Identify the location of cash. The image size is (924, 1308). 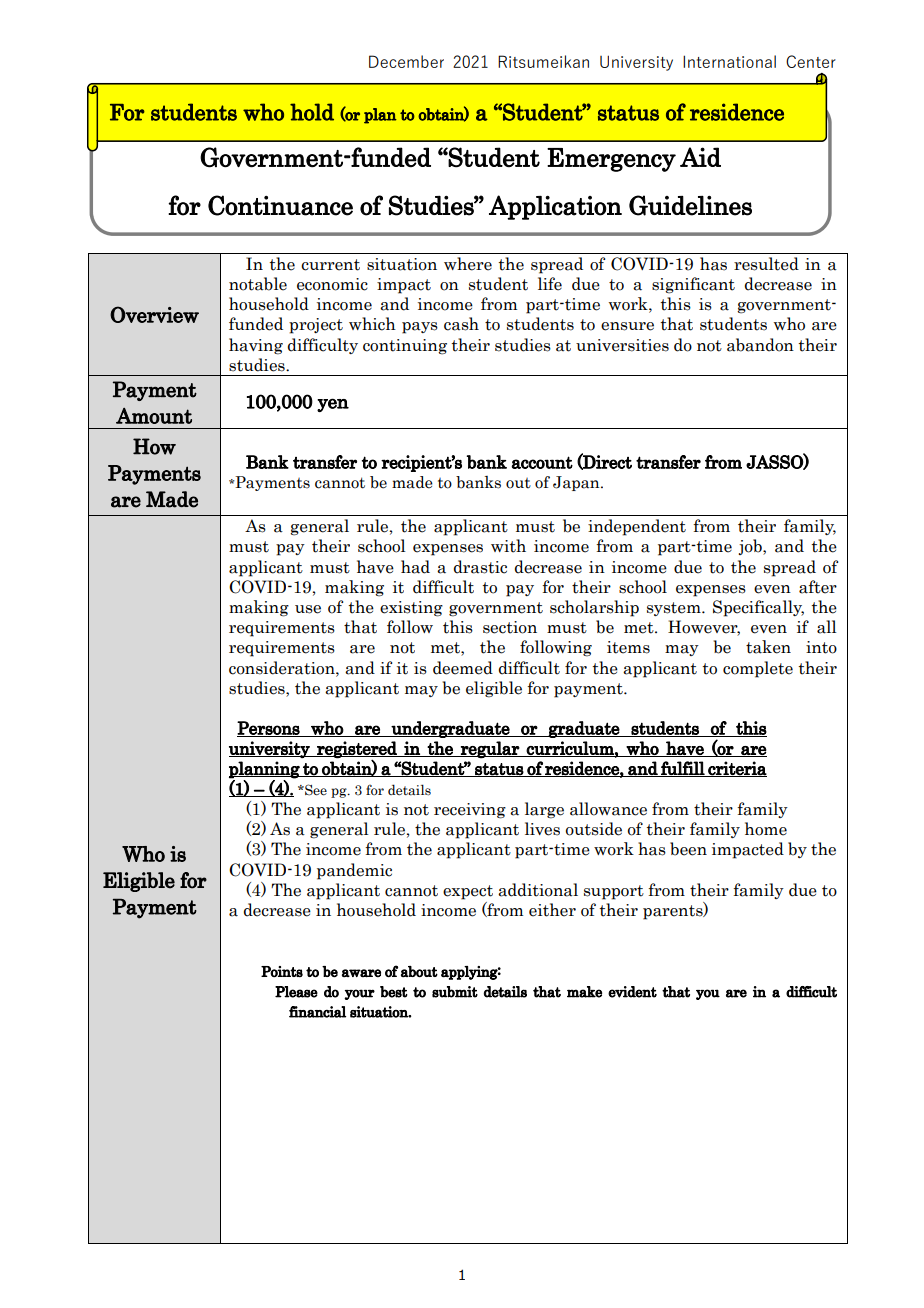
(461, 324).
